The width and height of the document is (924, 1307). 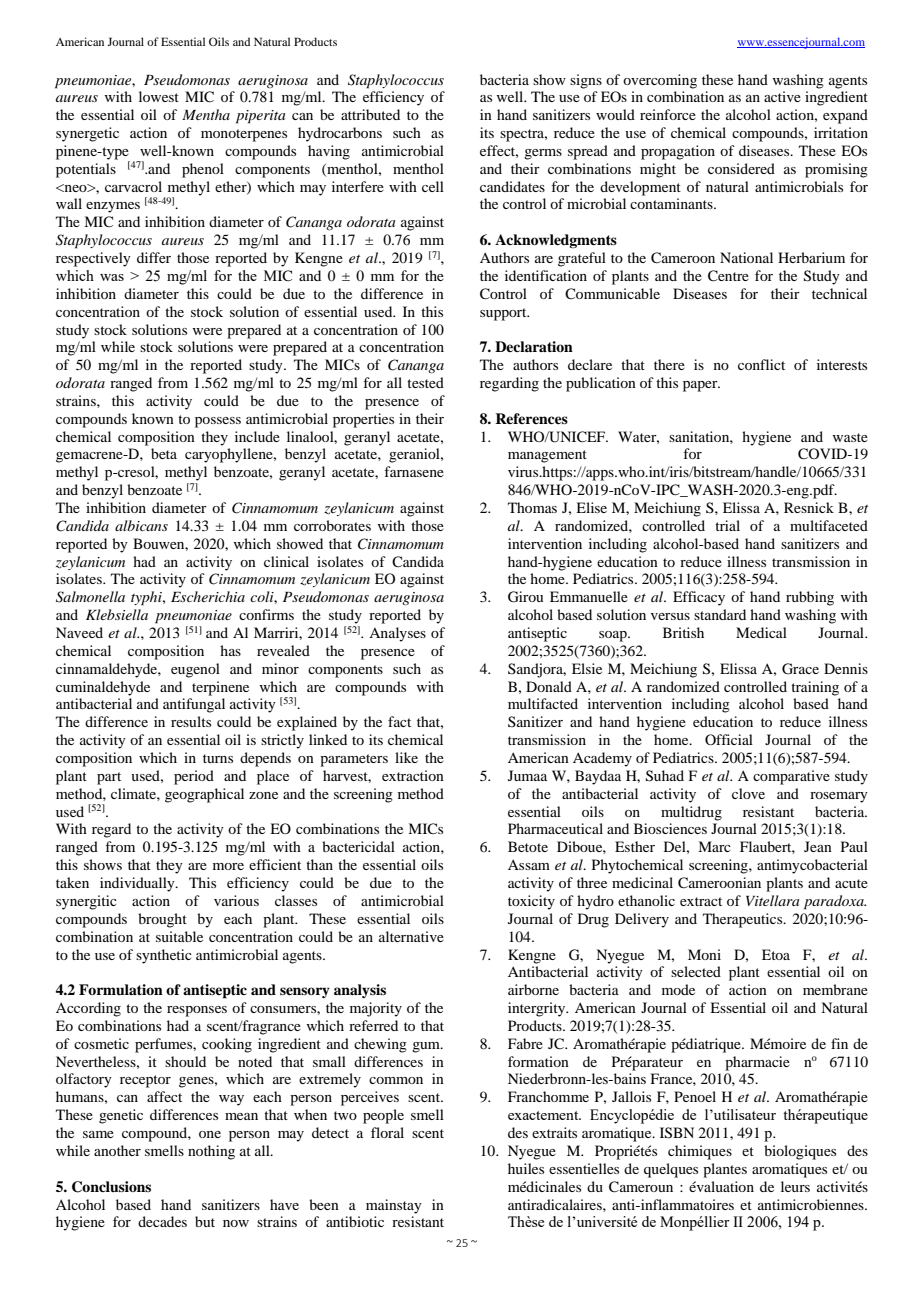 I want to click on beta, so click(x=164, y=453).
